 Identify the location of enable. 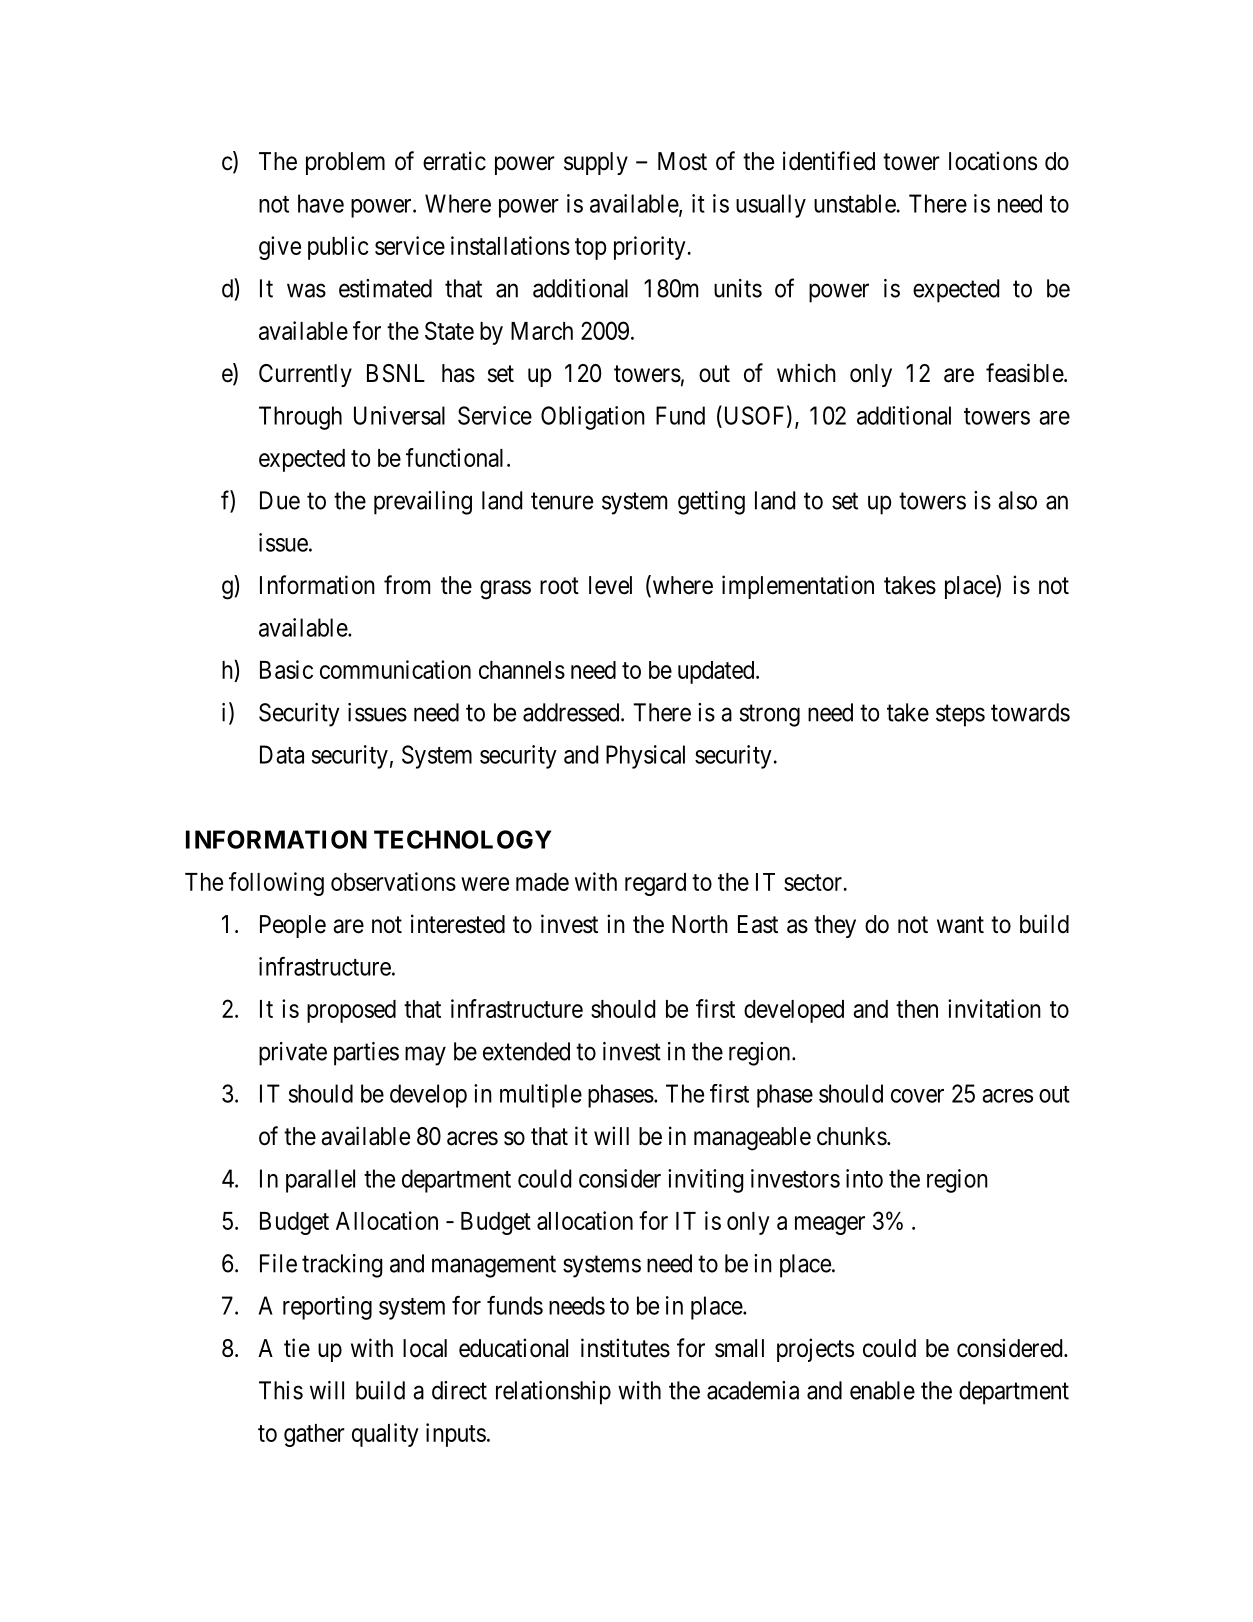
(882, 1390).
